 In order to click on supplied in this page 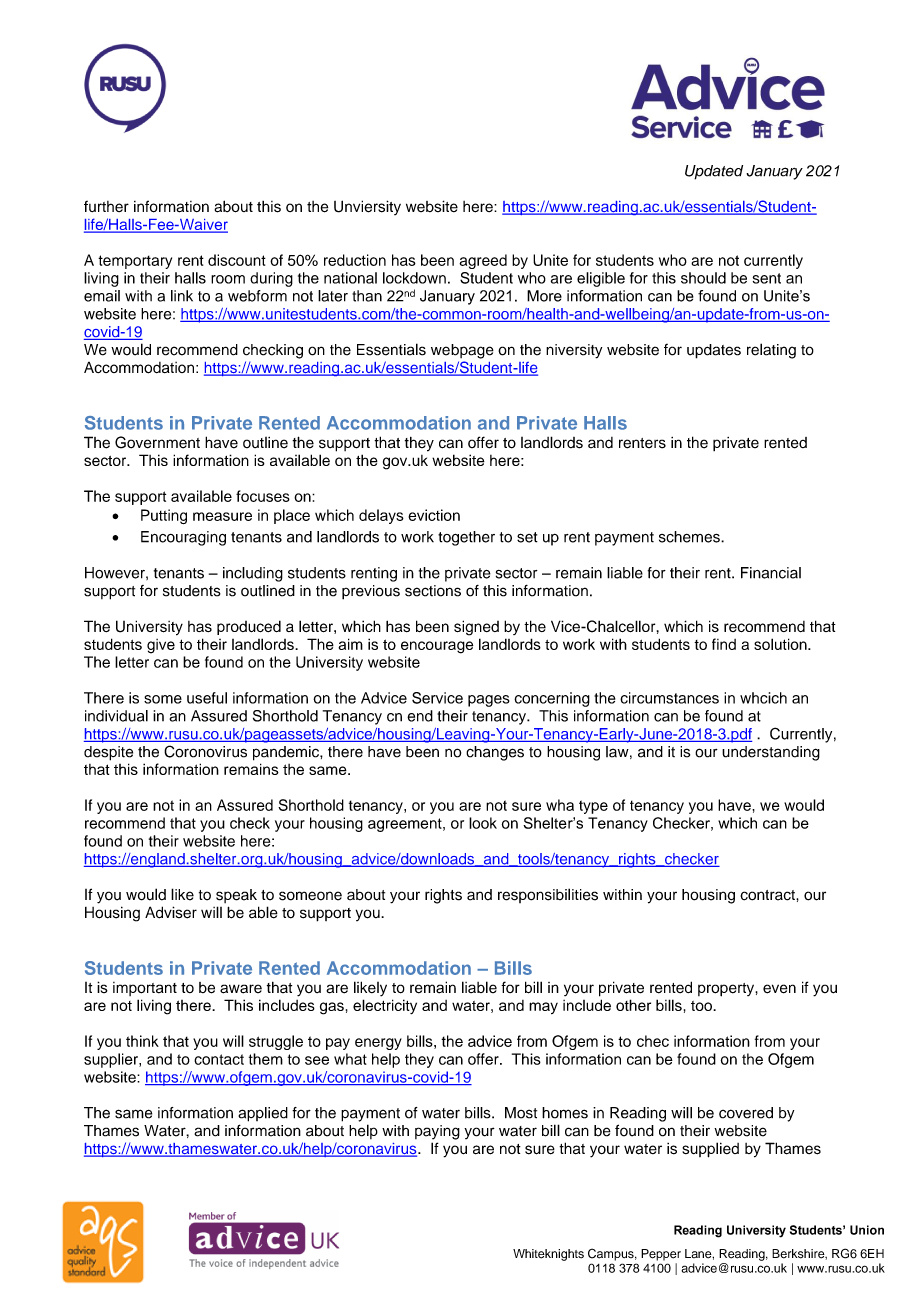, I will do `click(710, 1150)`.
